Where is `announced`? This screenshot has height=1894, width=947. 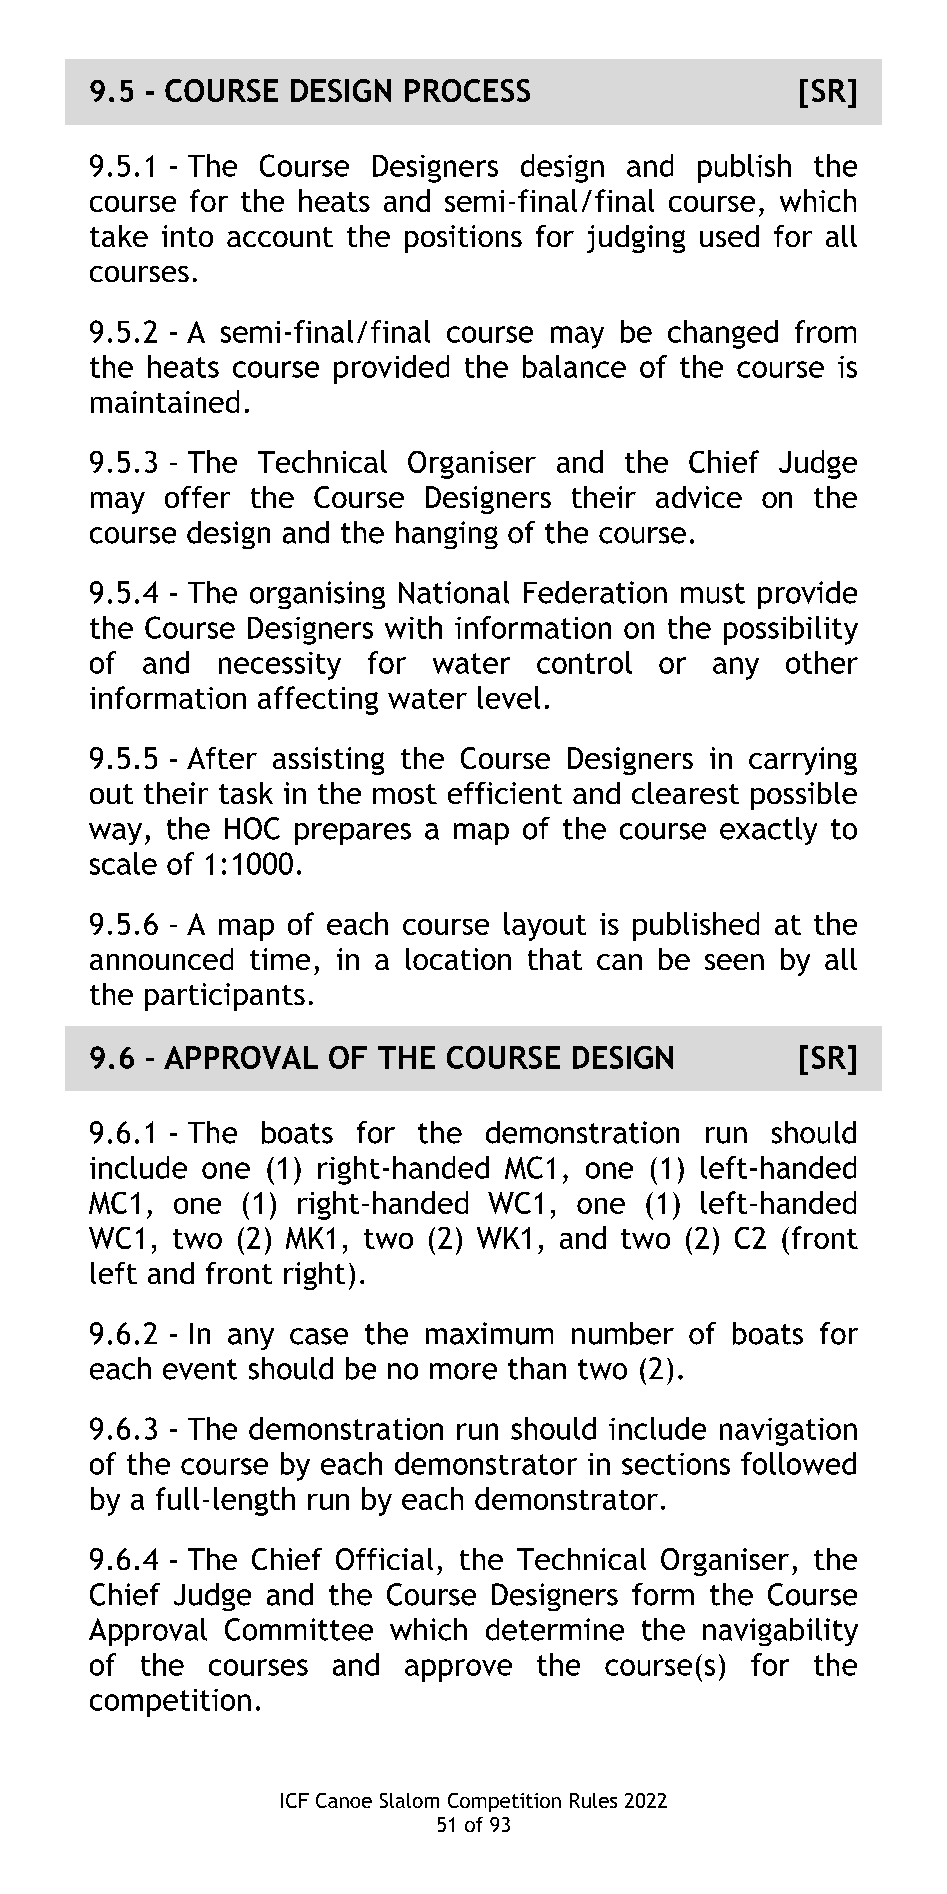 announced is located at coordinates (161, 959).
